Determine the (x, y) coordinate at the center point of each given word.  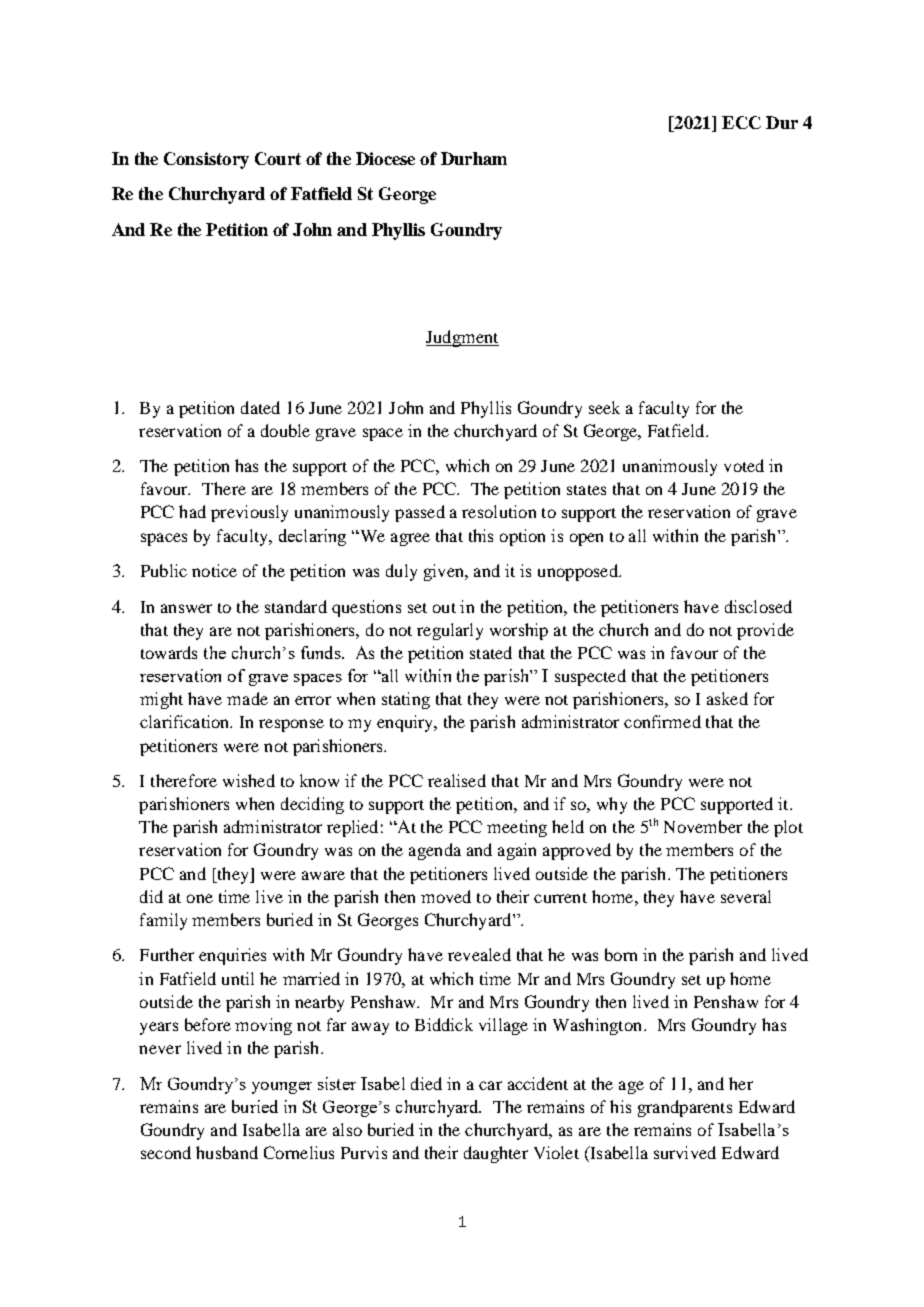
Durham (474, 158)
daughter (496, 1154)
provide (765, 631)
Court (278, 158)
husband (227, 1152)
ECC (741, 122)
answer (186, 608)
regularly (450, 631)
